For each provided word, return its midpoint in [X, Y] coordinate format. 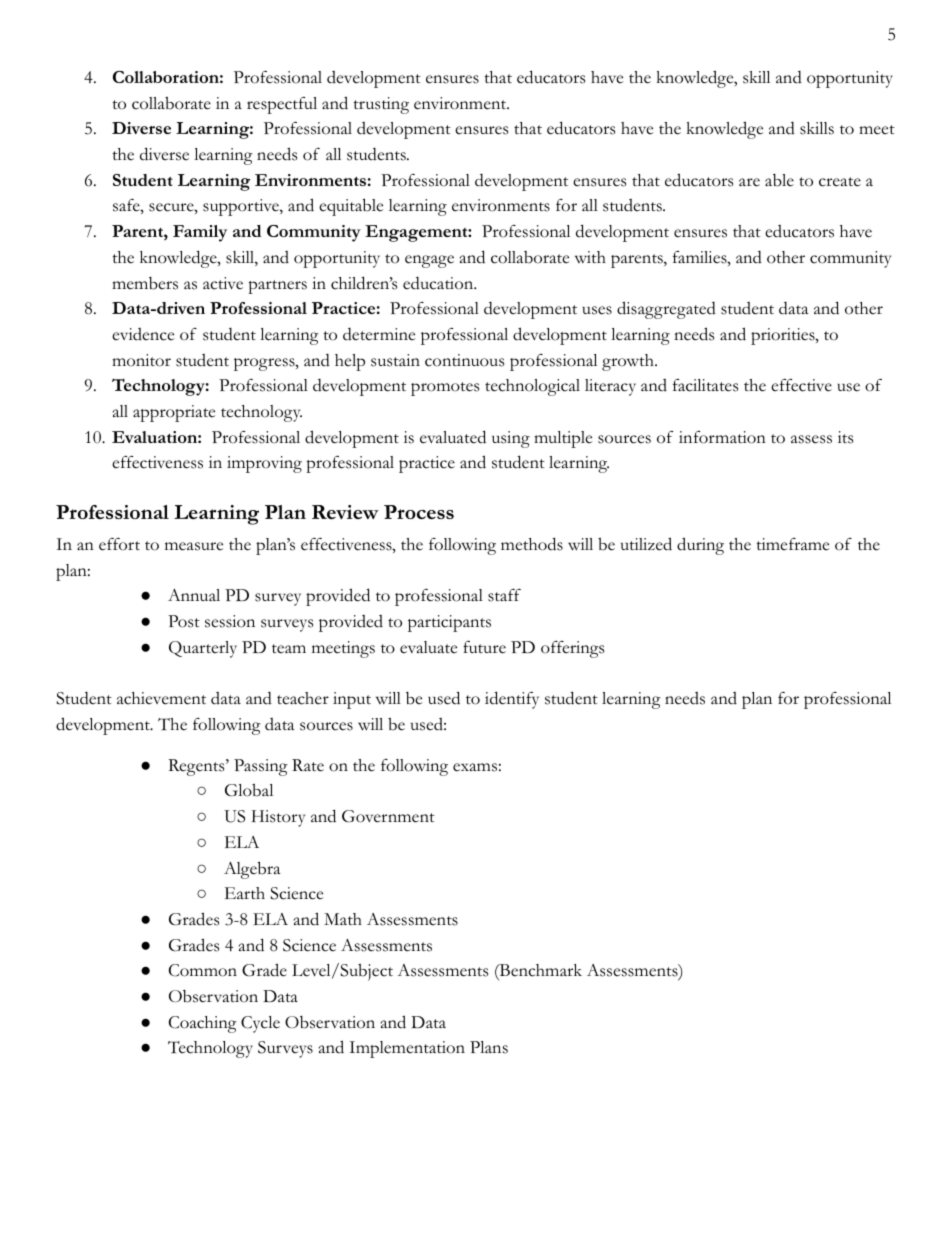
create [840, 182]
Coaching [203, 1024]
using [511, 439]
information [722, 437]
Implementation [407, 1049]
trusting [381, 105]
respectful [282, 105]
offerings [572, 649]
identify [512, 700]
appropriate [174, 413]
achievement [161, 698]
